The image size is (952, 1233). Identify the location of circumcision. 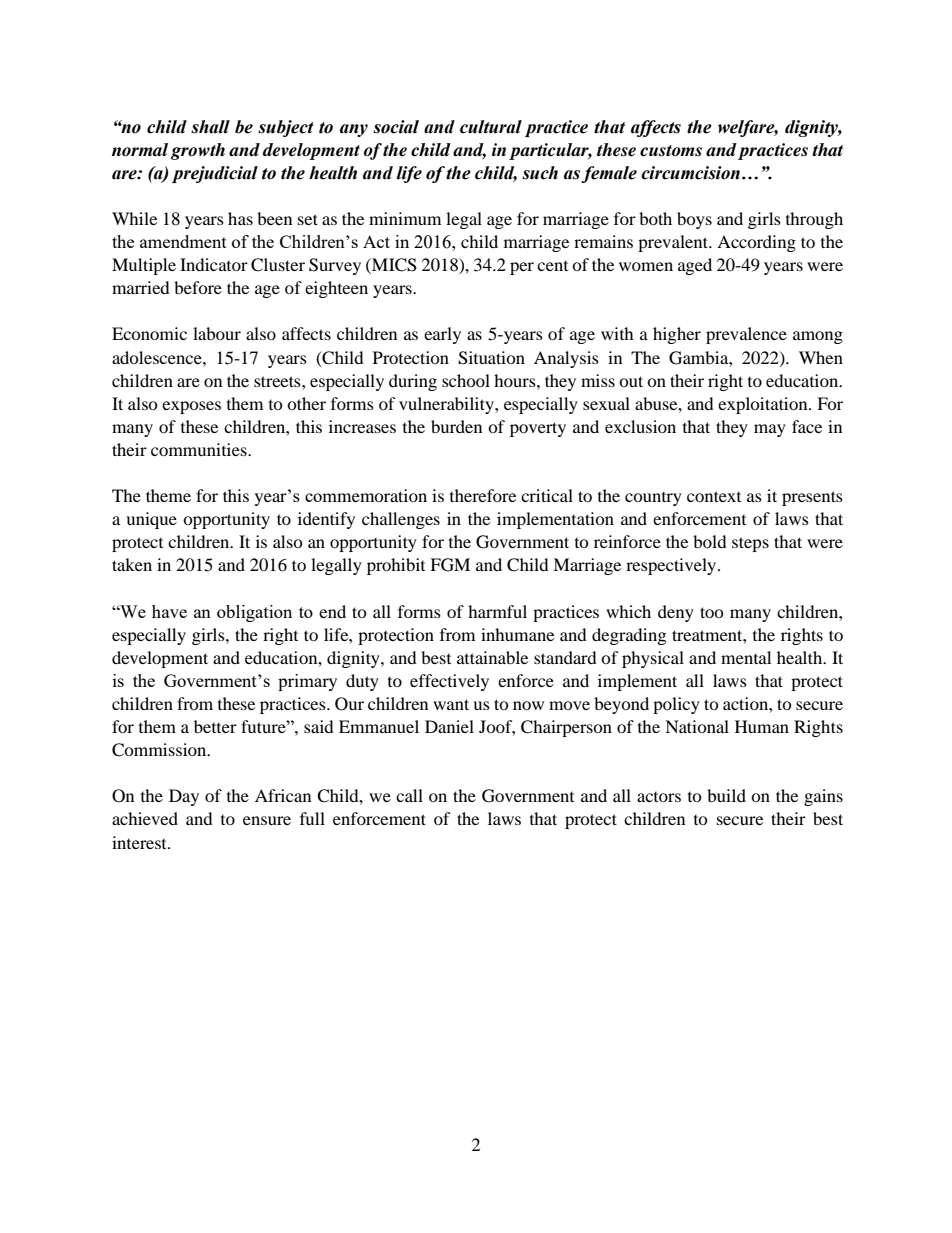
(690, 173).
